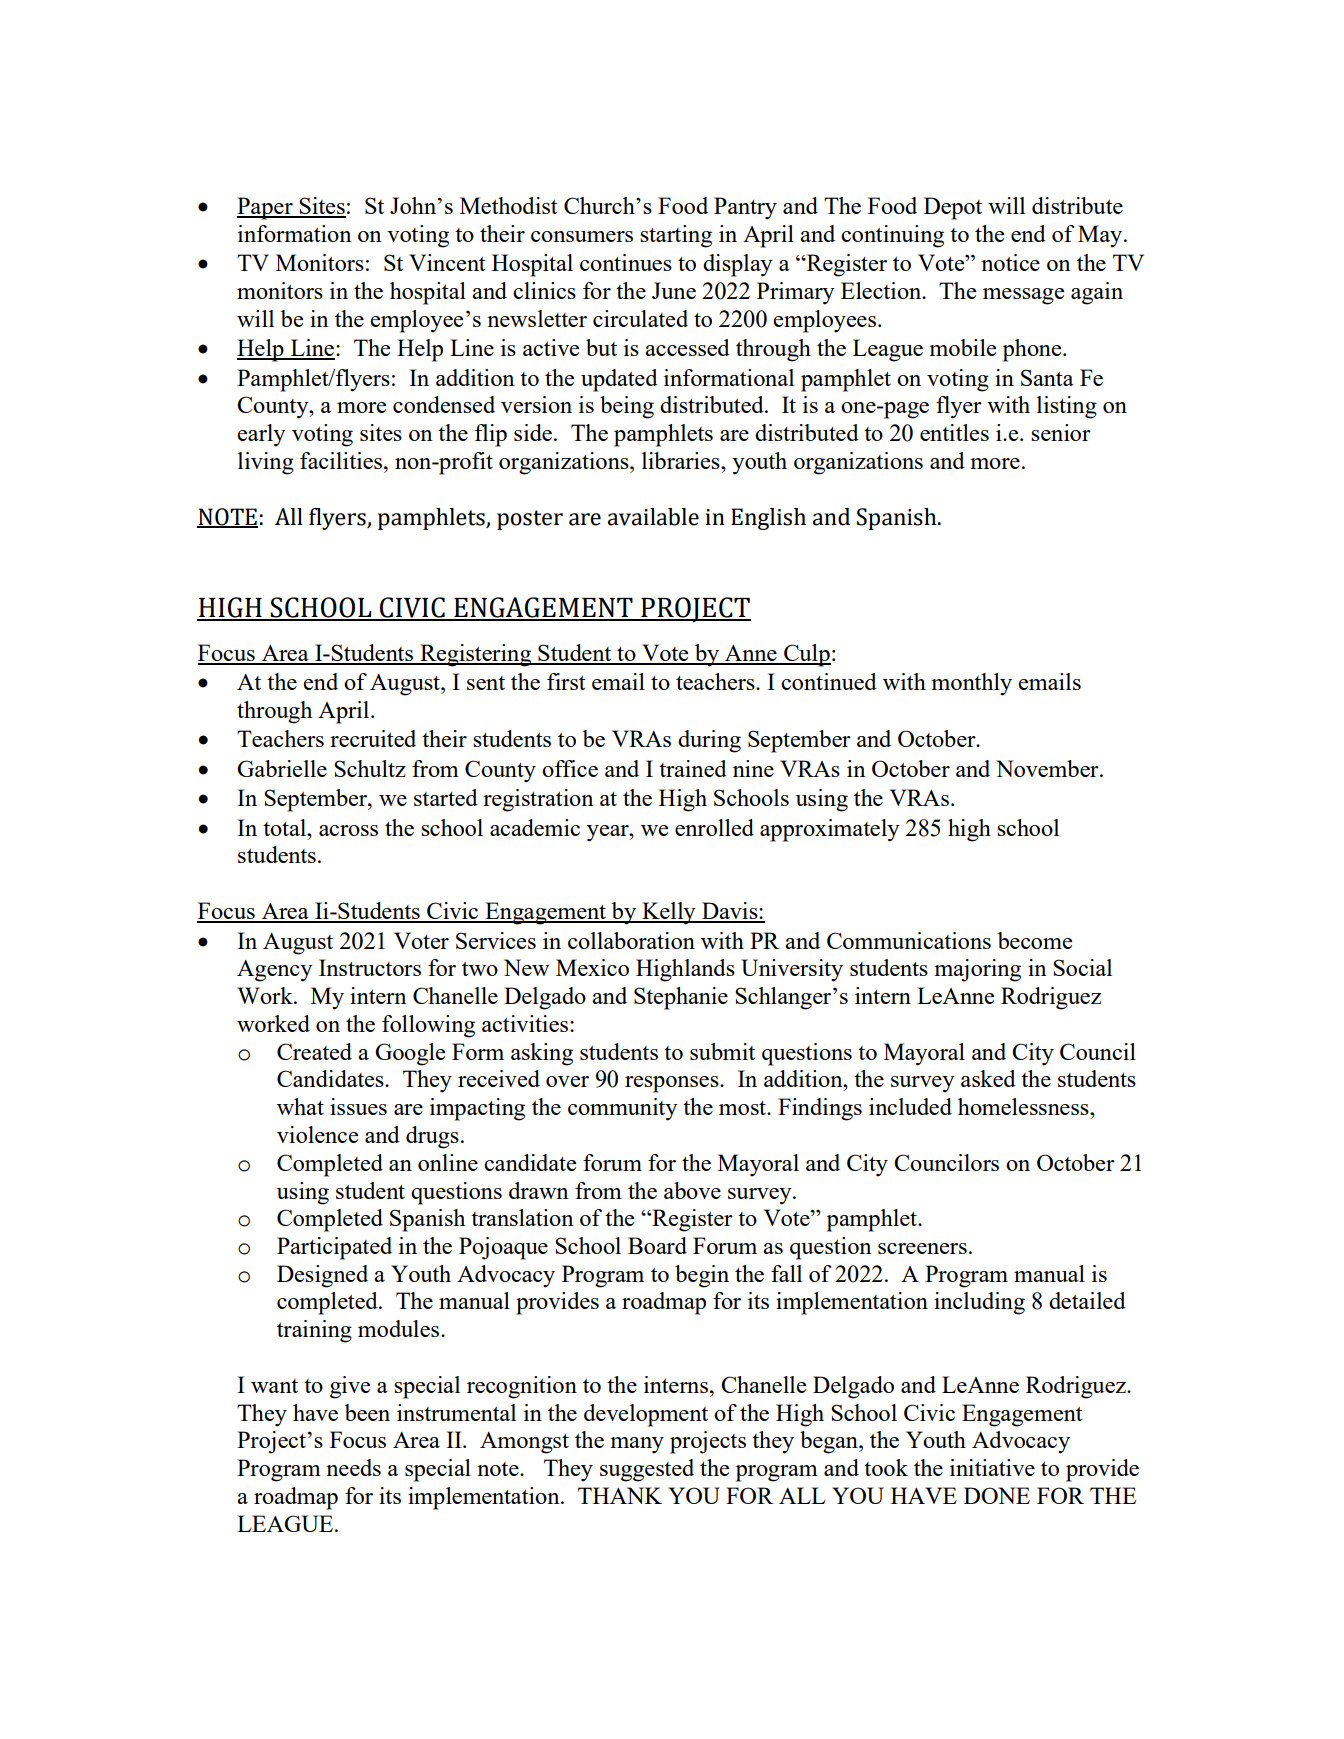  I want to click on notice, so click(1010, 262).
